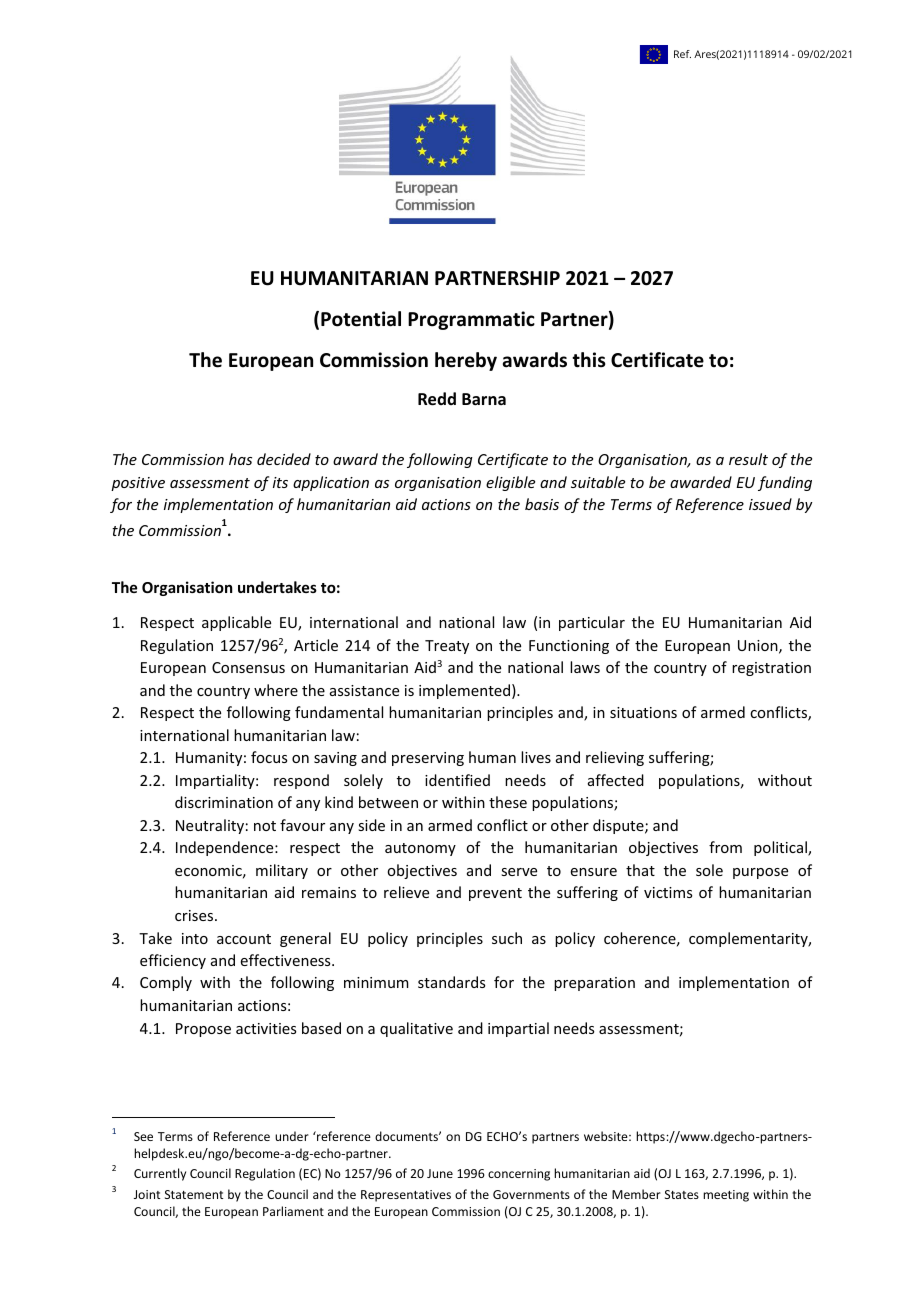 This image has height=1308, width=924. I want to click on hereby, so click(466, 361).
